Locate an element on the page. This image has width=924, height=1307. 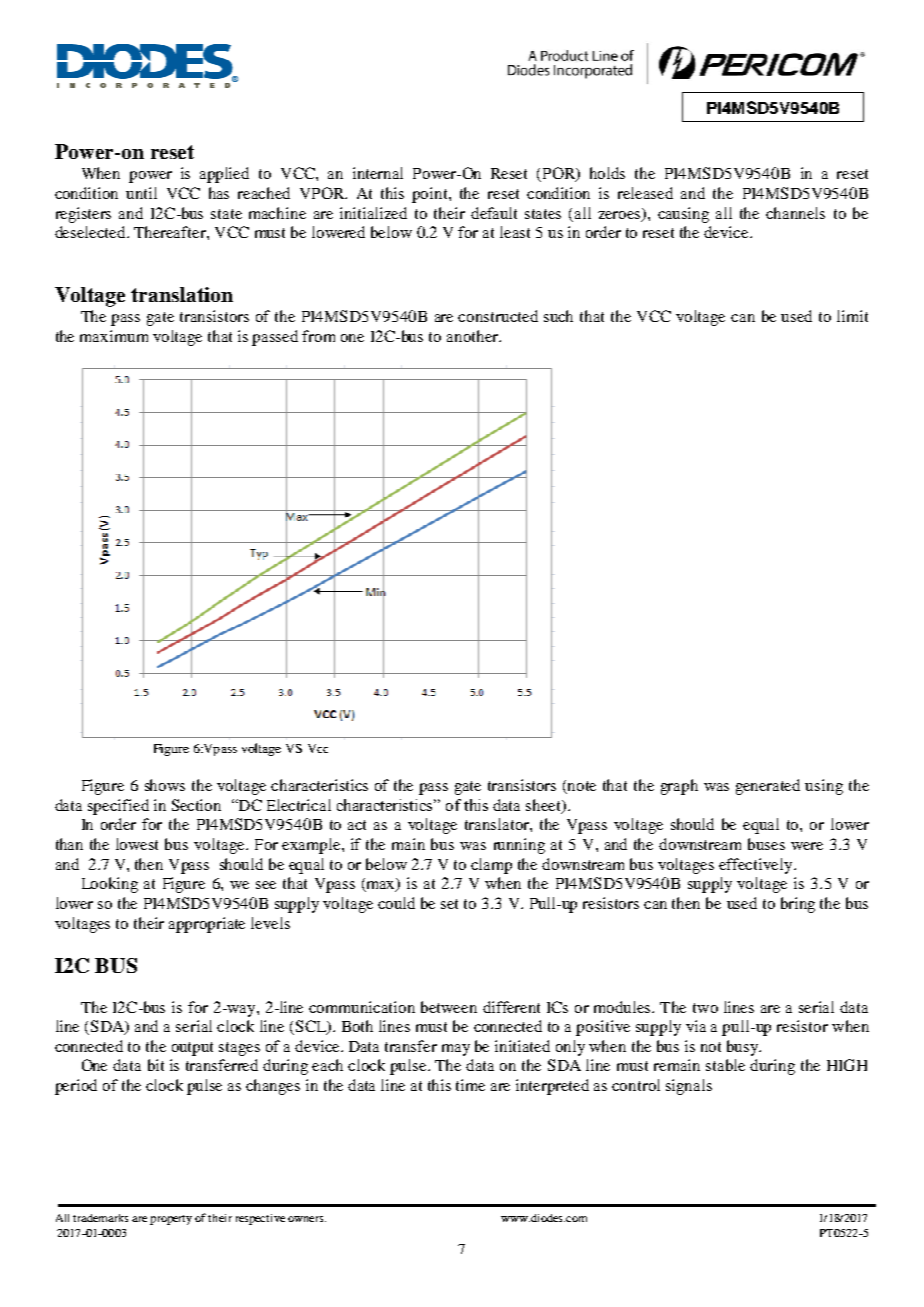
another is located at coordinates (473, 336).
